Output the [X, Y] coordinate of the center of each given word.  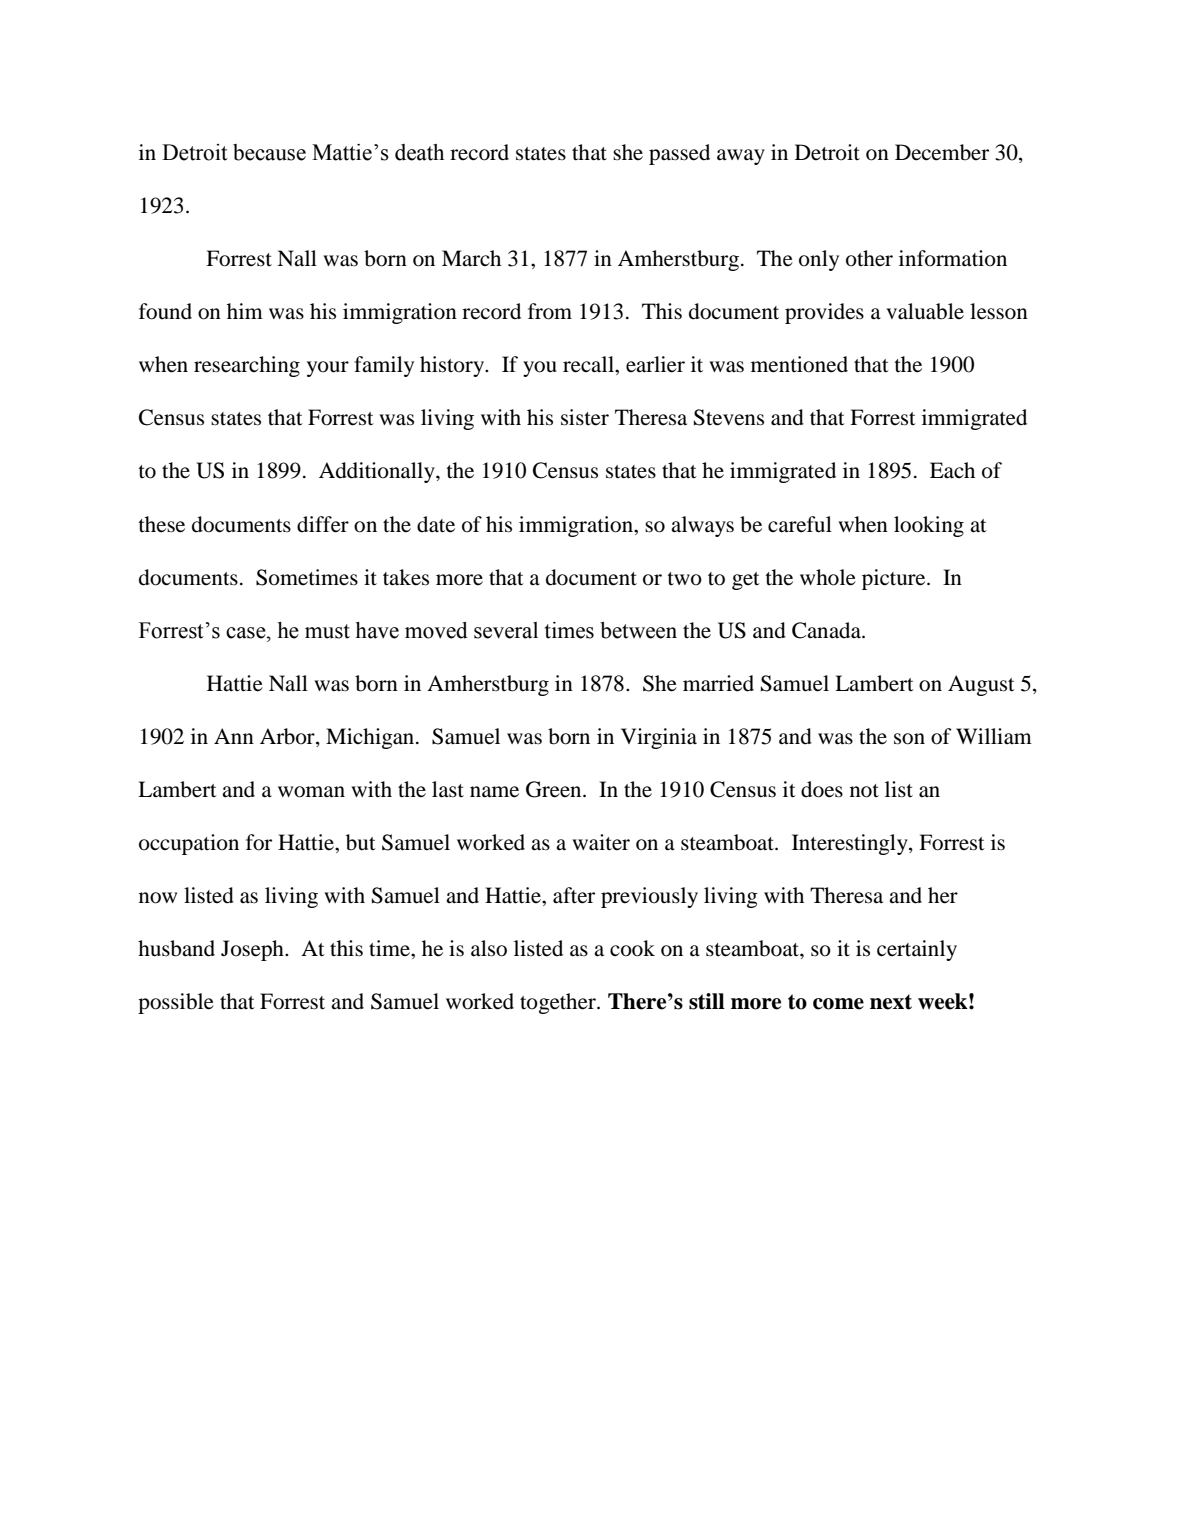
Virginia [659, 738]
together [559, 1003]
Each [952, 470]
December [942, 152]
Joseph [253, 950]
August [981, 685]
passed [679, 154]
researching [247, 366]
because [269, 152]
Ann [234, 736]
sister [585, 417]
